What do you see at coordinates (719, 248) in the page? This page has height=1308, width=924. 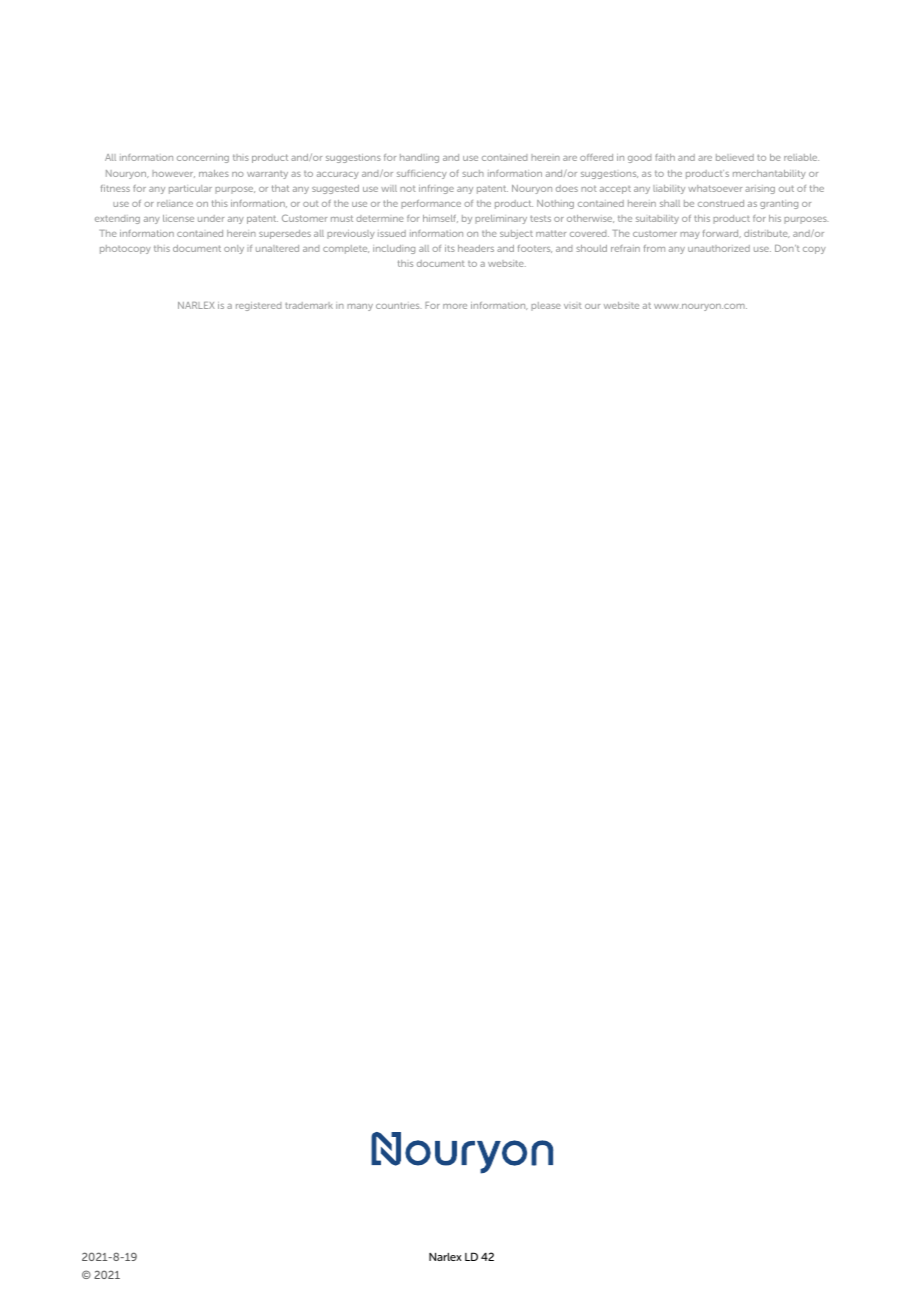 I see `unauthorized` at bounding box center [719, 248].
